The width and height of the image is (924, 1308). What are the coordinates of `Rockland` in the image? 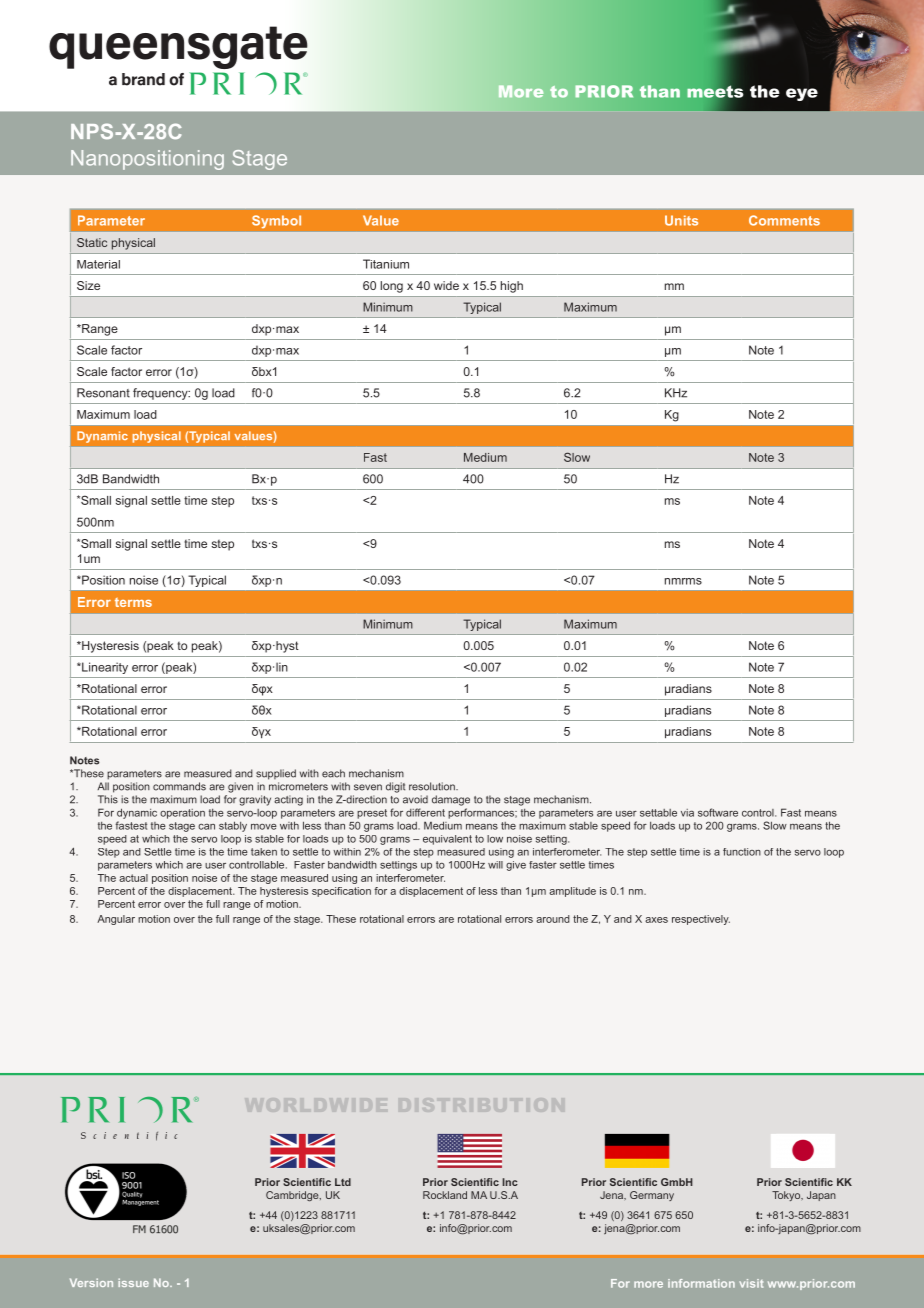 It's located at (445, 1195).
